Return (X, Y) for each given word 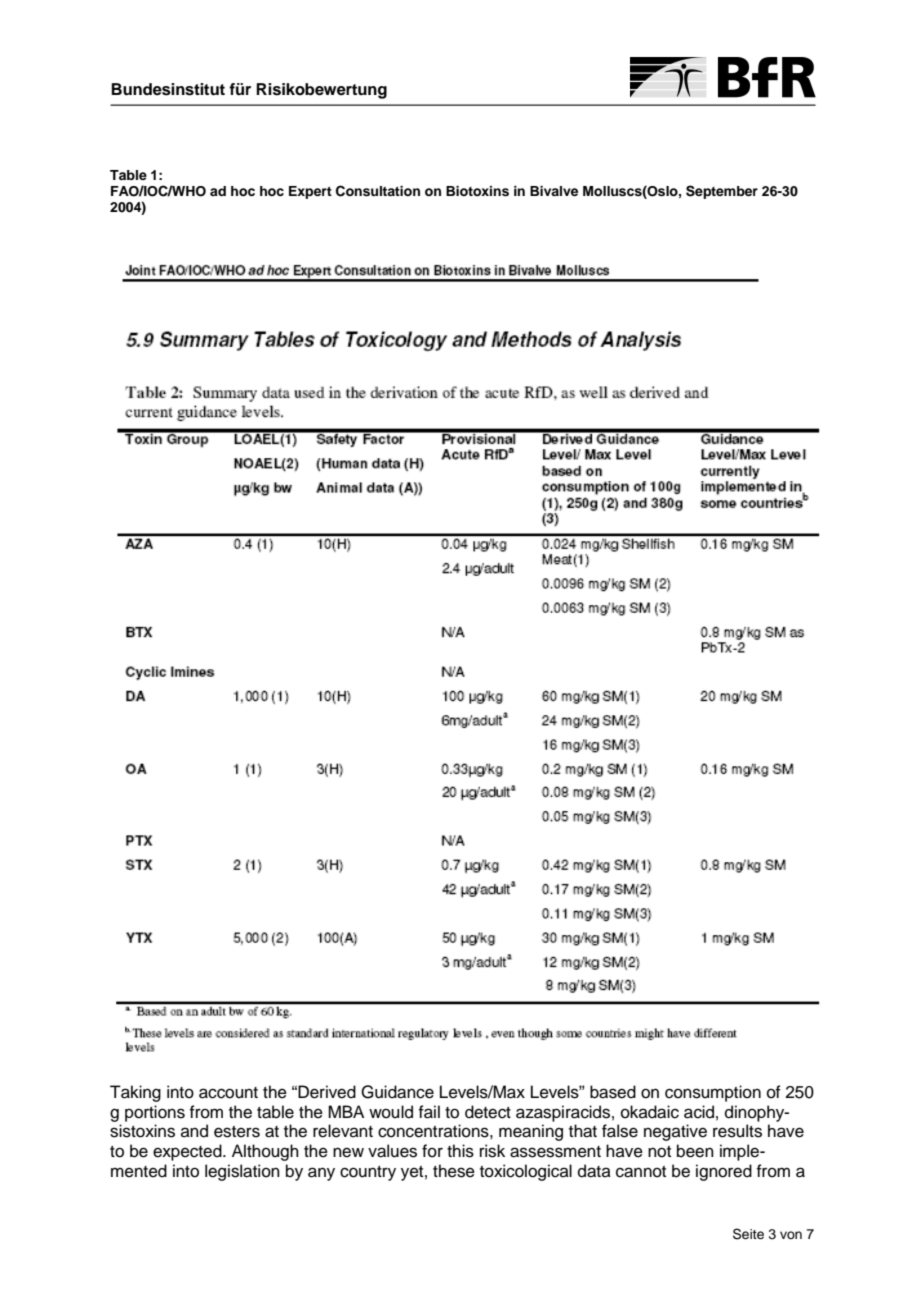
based (613, 1092)
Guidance (397, 1092)
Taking (135, 1093)
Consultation (378, 191)
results (737, 1131)
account (228, 1093)
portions (155, 1113)
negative (675, 1132)
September (722, 192)
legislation (242, 1172)
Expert (310, 192)
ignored (724, 1172)
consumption (713, 1093)
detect (488, 1112)
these (454, 1171)
